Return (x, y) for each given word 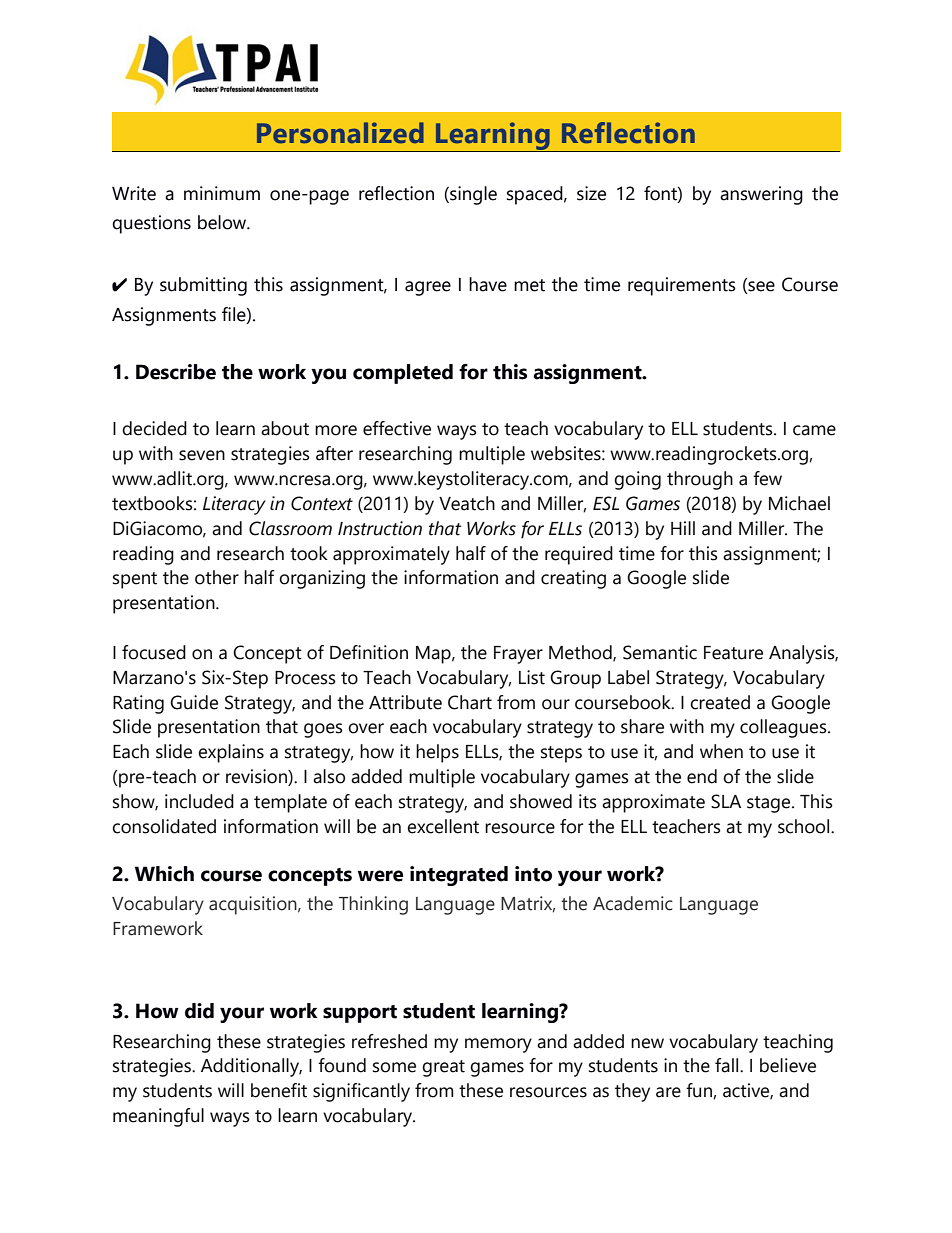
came (814, 430)
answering (761, 195)
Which (164, 874)
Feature (733, 653)
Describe (176, 372)
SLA (726, 801)
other (217, 577)
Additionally (251, 1067)
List (532, 677)
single (472, 195)
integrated (459, 876)
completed (403, 374)
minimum (222, 193)
